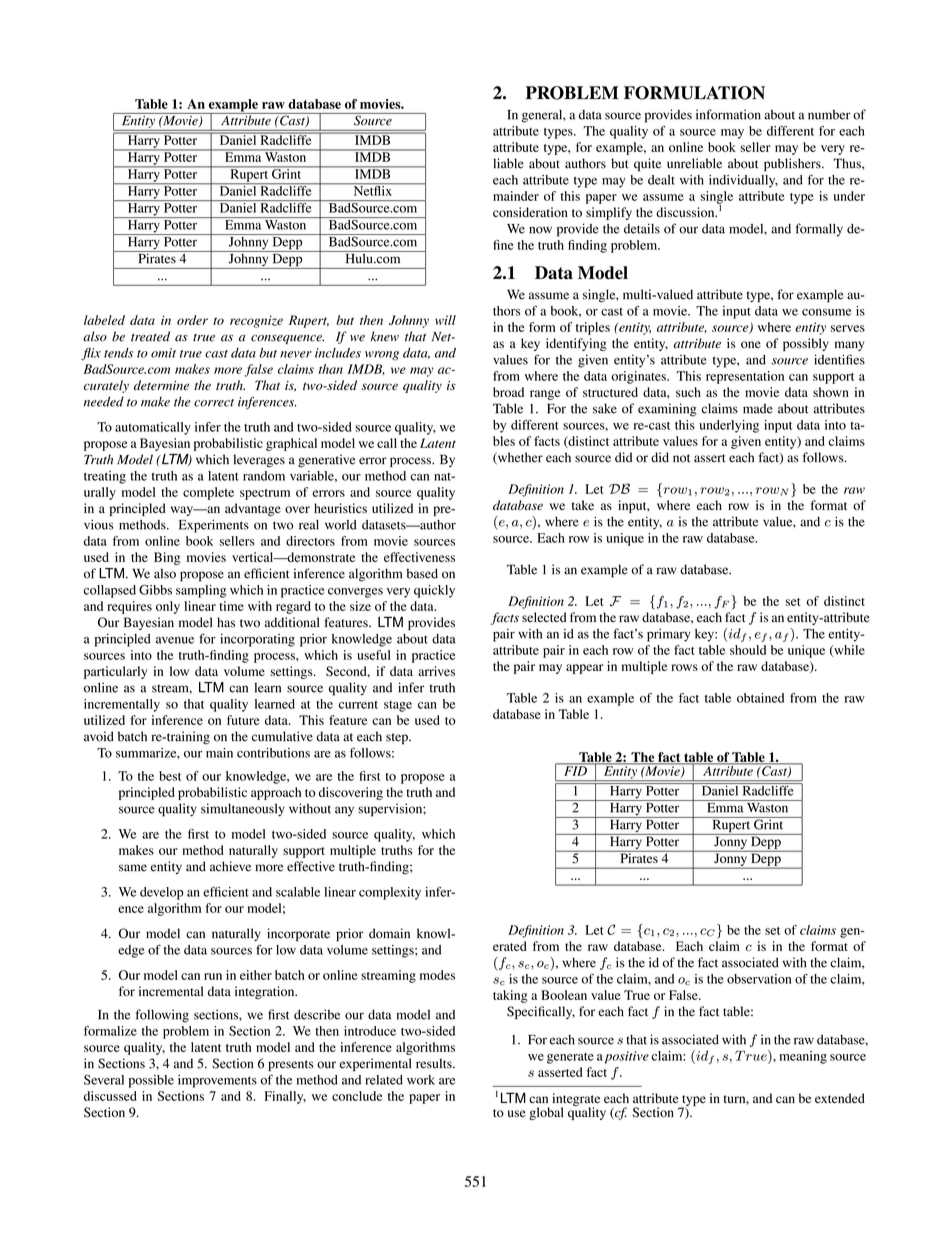 The width and height of the screenshot is (952, 1233). Describe the element at coordinates (803, 1057) in the screenshot. I see `meaning` at that location.
